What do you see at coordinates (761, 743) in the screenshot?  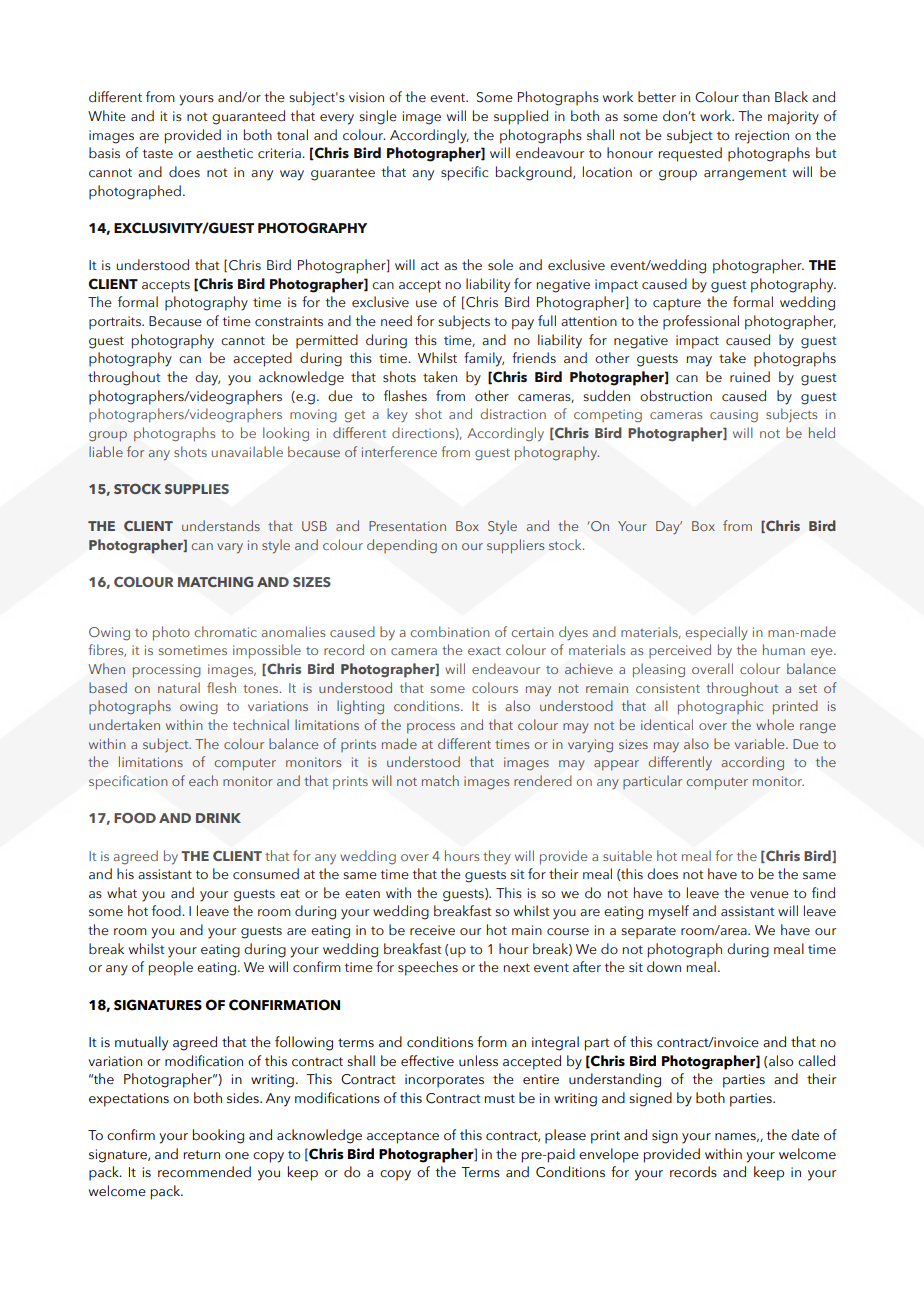 I see `variable` at bounding box center [761, 743].
